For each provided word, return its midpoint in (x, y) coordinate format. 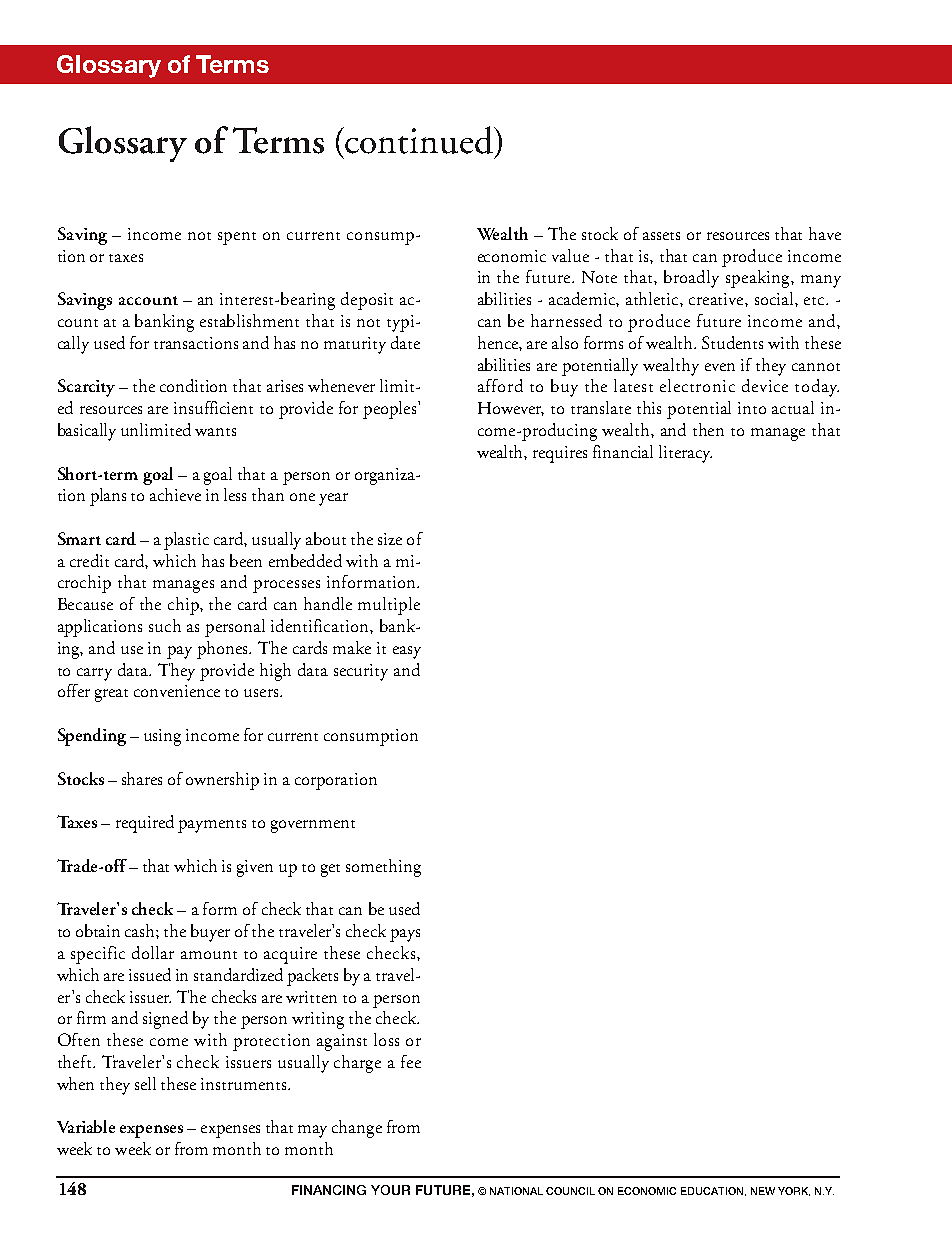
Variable (86, 1126)
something (383, 868)
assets (661, 236)
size (390, 539)
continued (420, 140)
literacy (685, 454)
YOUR (390, 1190)
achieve (175, 494)
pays (405, 935)
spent (237, 238)
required (145, 824)
